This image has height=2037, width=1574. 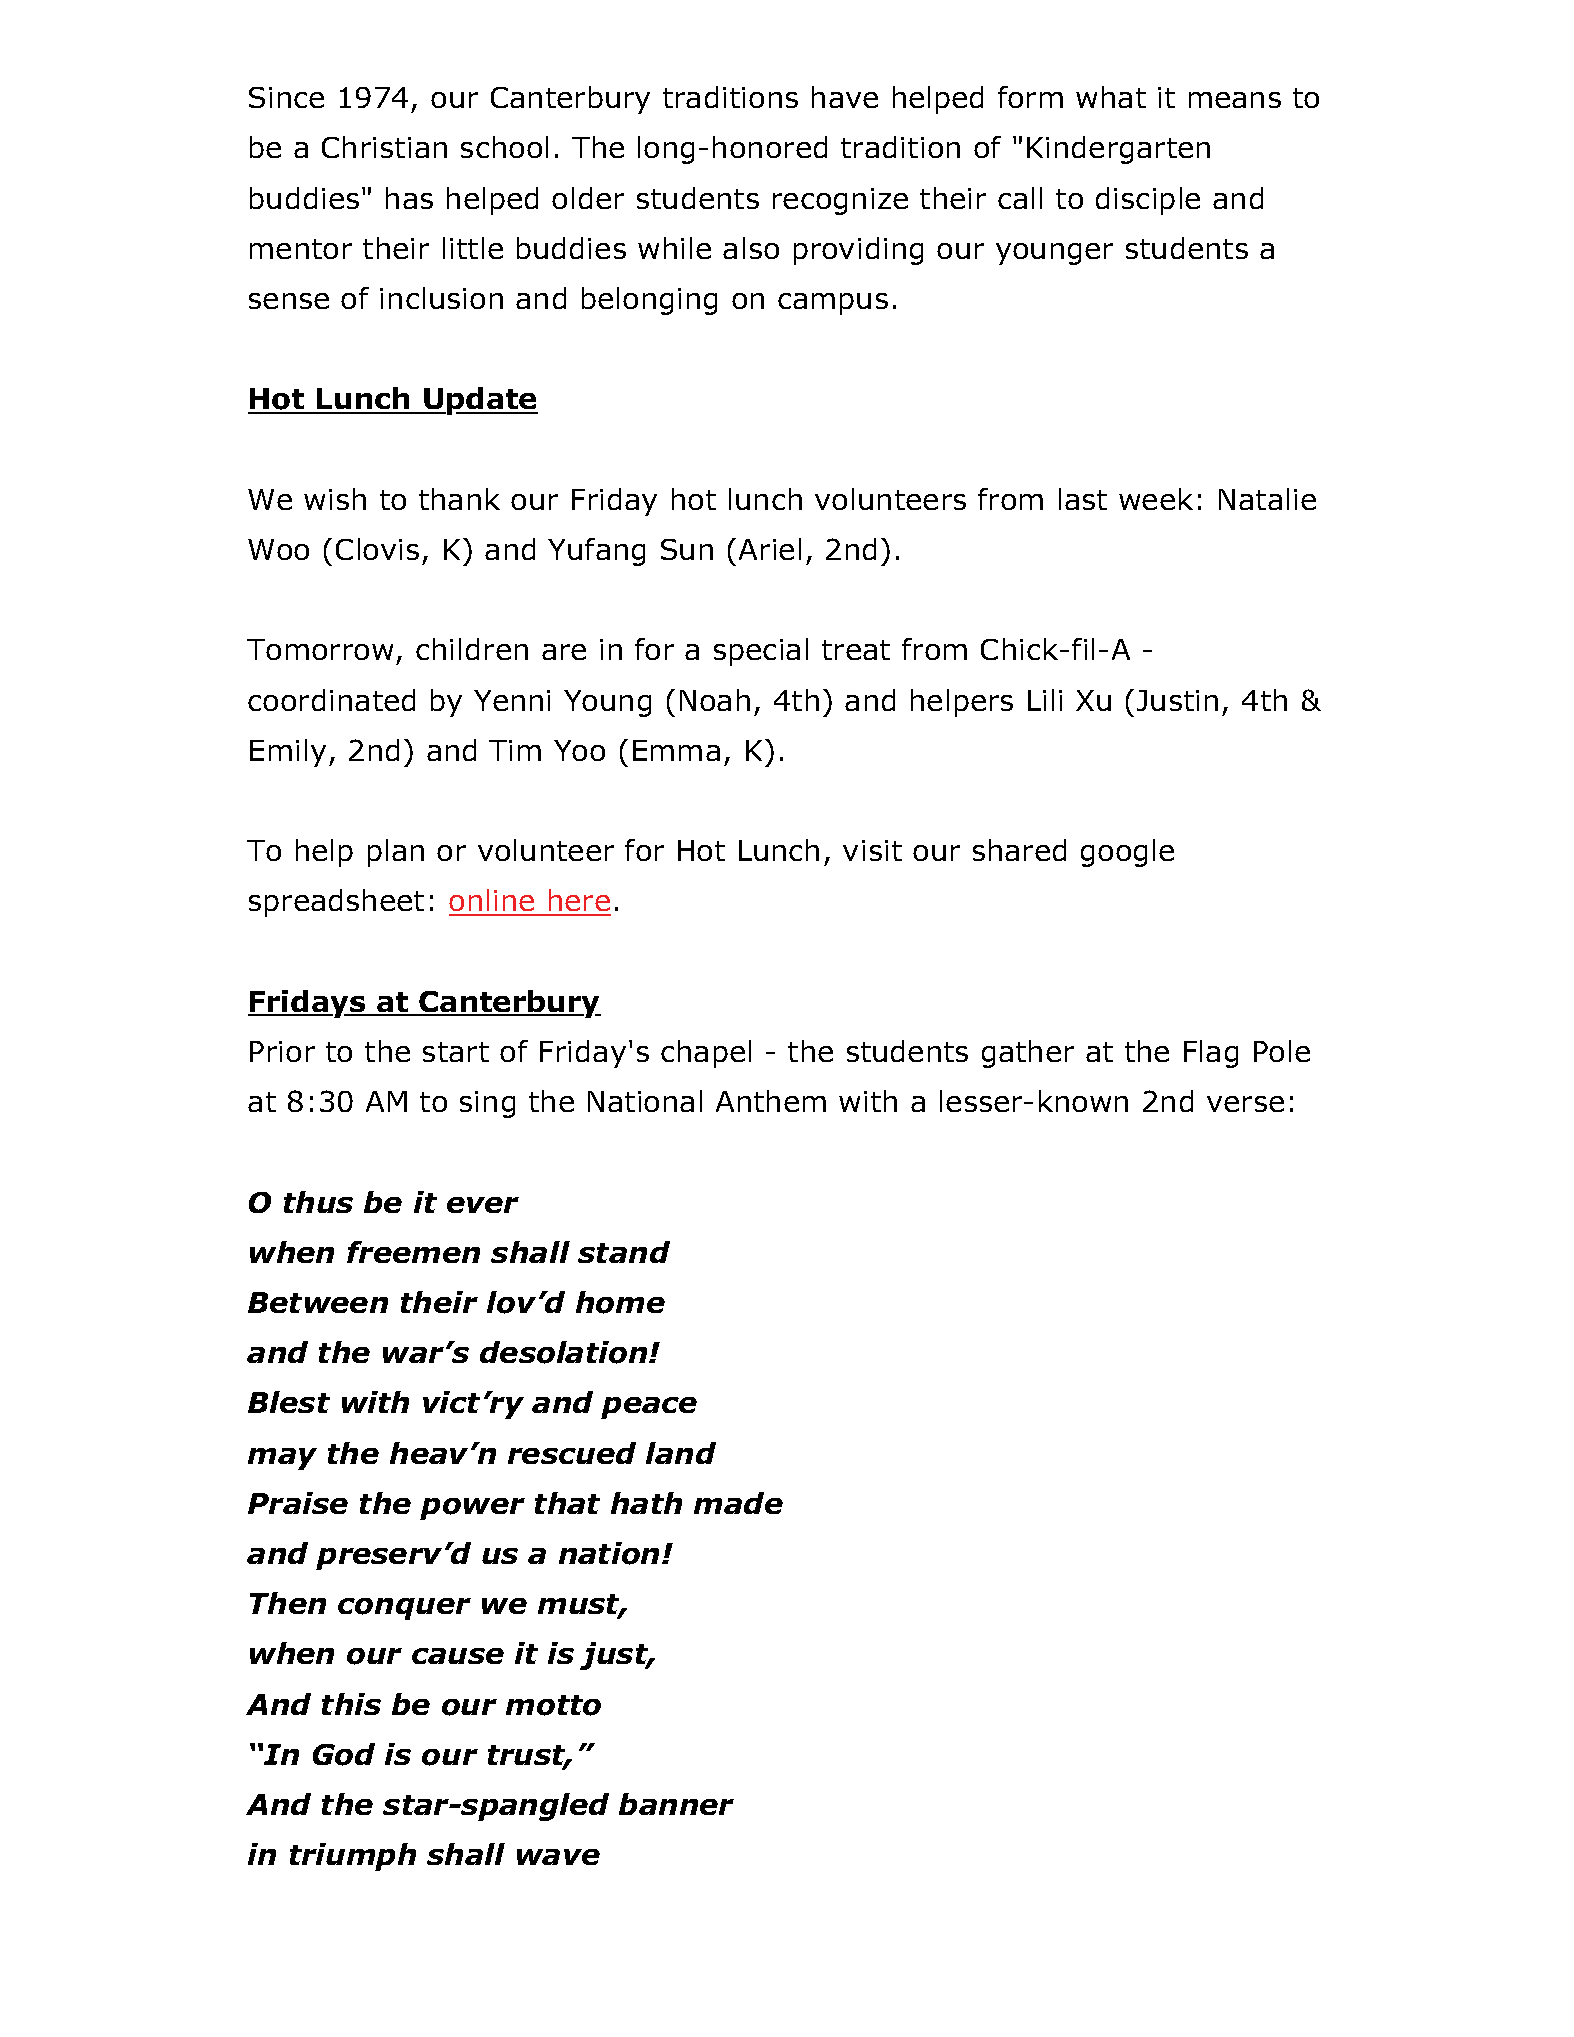 I want to click on wave, so click(x=558, y=1857).
